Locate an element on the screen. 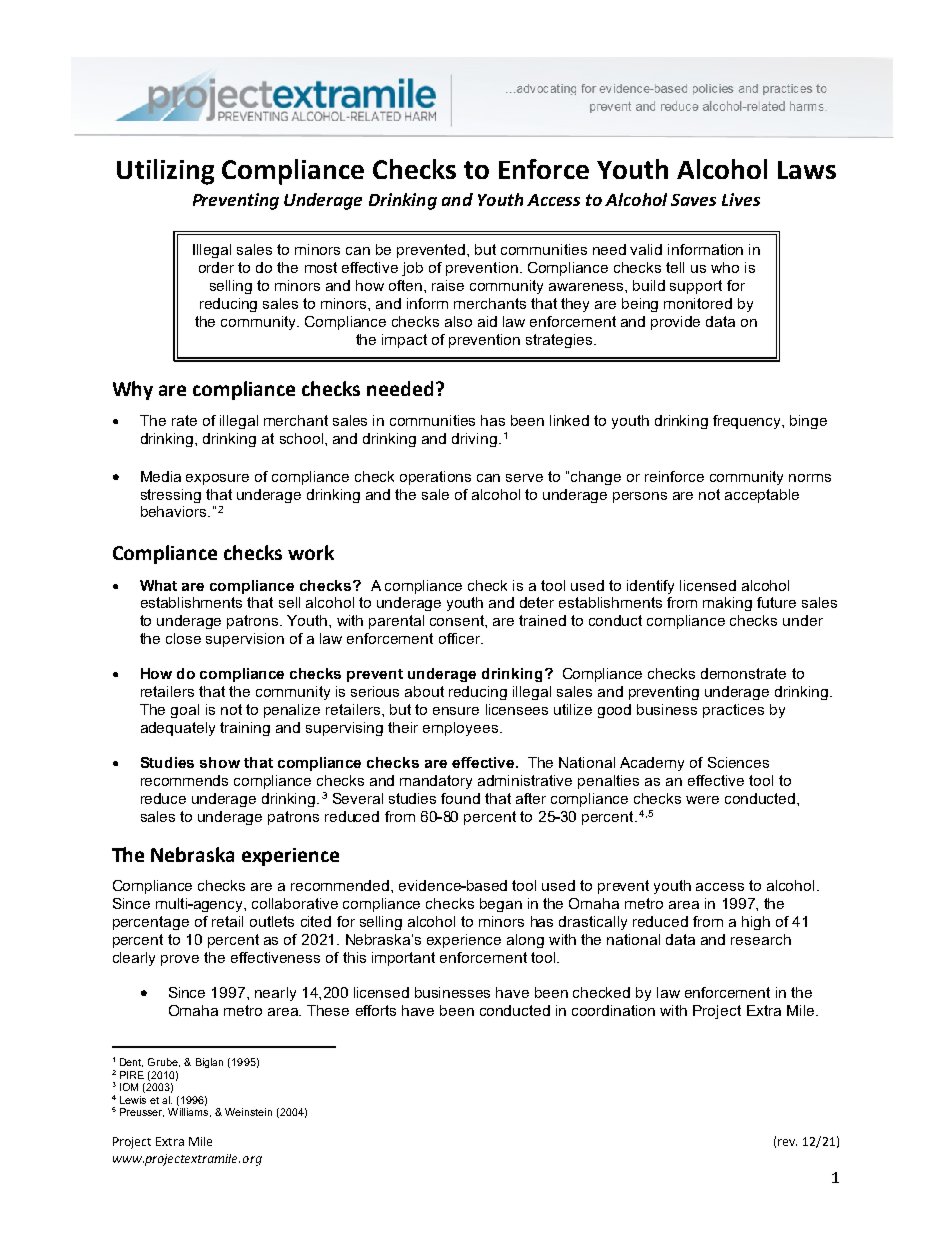 The width and height of the screenshot is (952, 1233). job is located at coordinates (412, 269).
